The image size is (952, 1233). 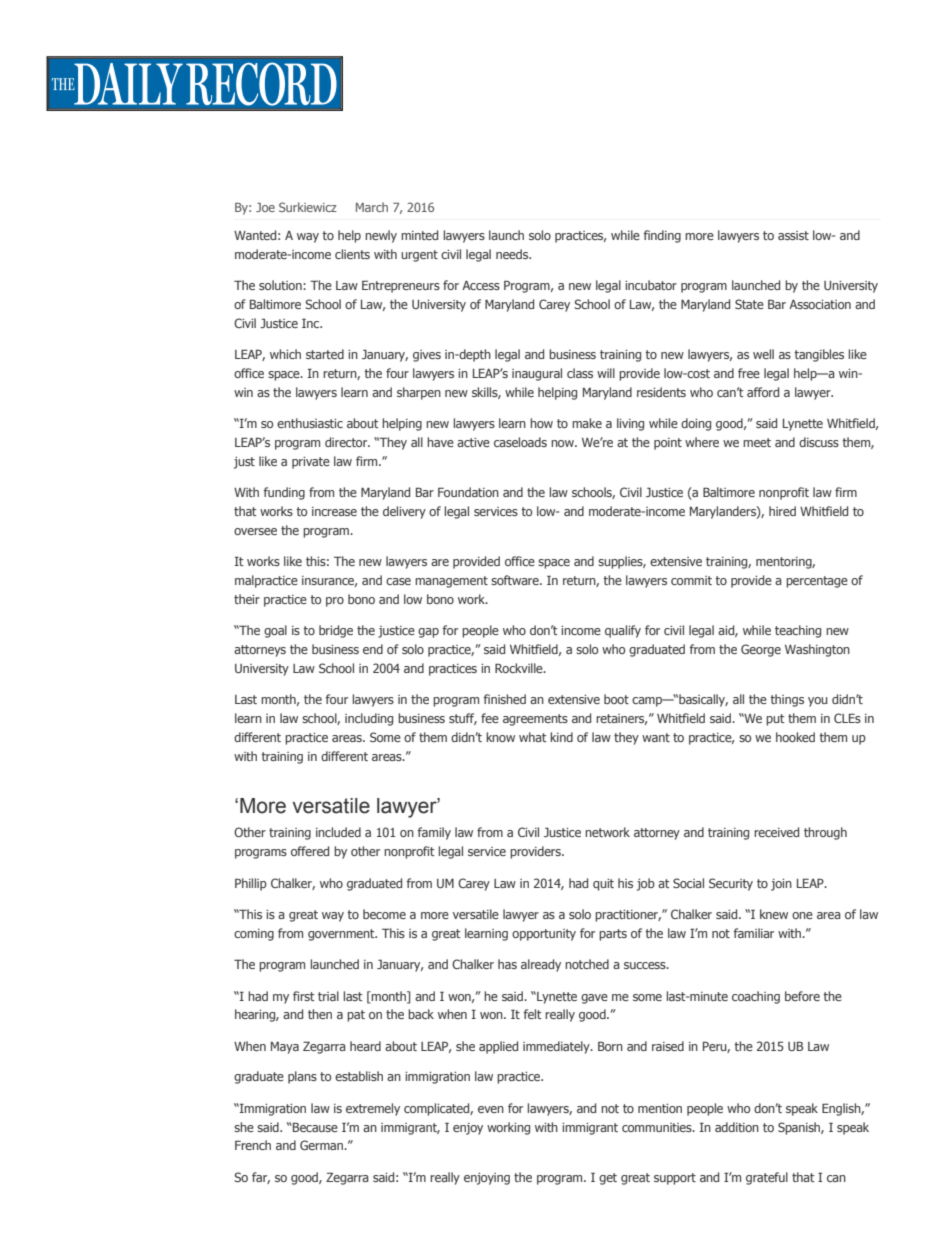 What do you see at coordinates (737, 1127) in the screenshot?
I see `addition` at bounding box center [737, 1127].
